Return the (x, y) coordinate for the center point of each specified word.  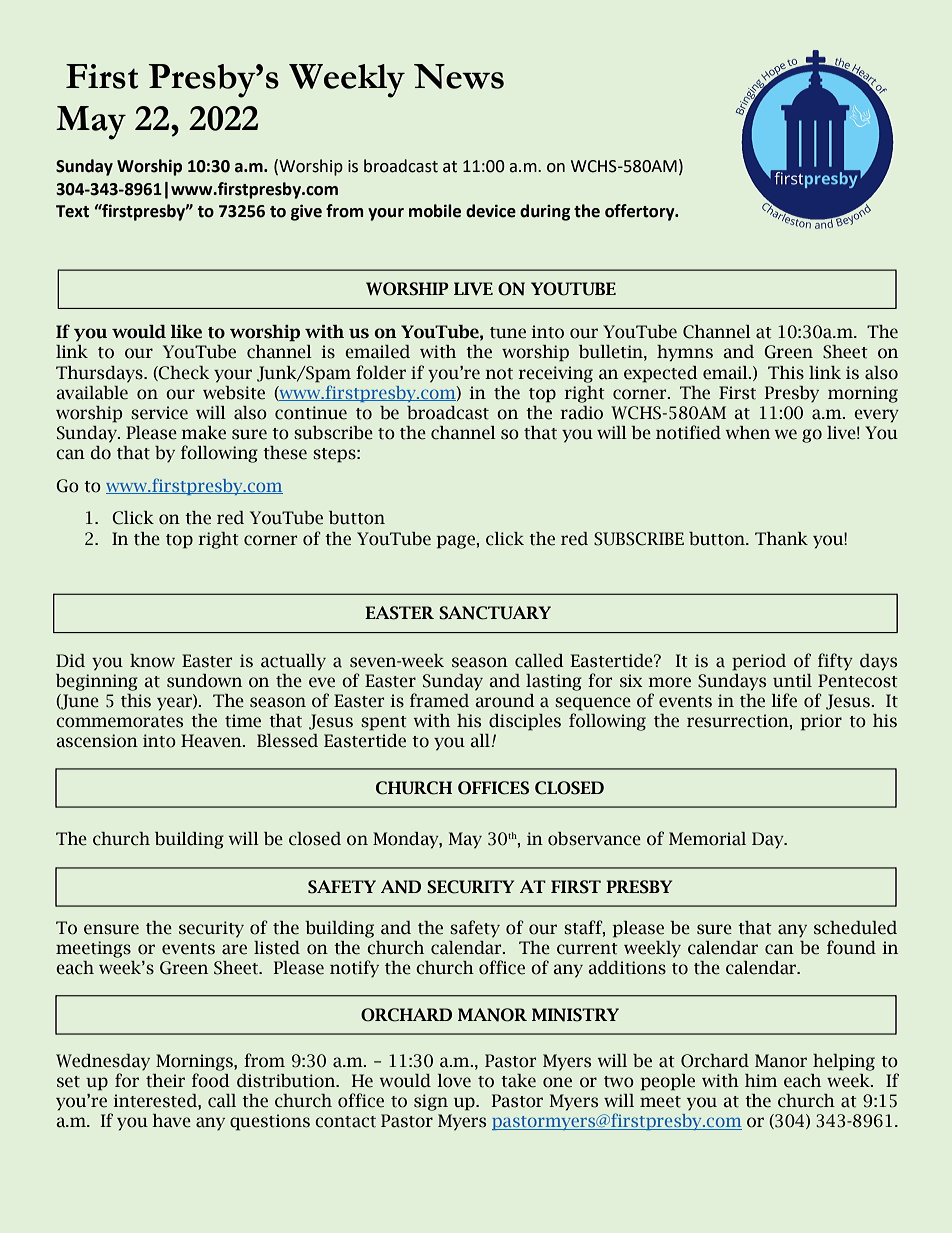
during (545, 212)
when (748, 433)
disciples (525, 722)
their (165, 1081)
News (459, 76)
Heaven (212, 741)
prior (821, 722)
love (454, 1081)
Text (72, 211)
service (159, 413)
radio (581, 413)
